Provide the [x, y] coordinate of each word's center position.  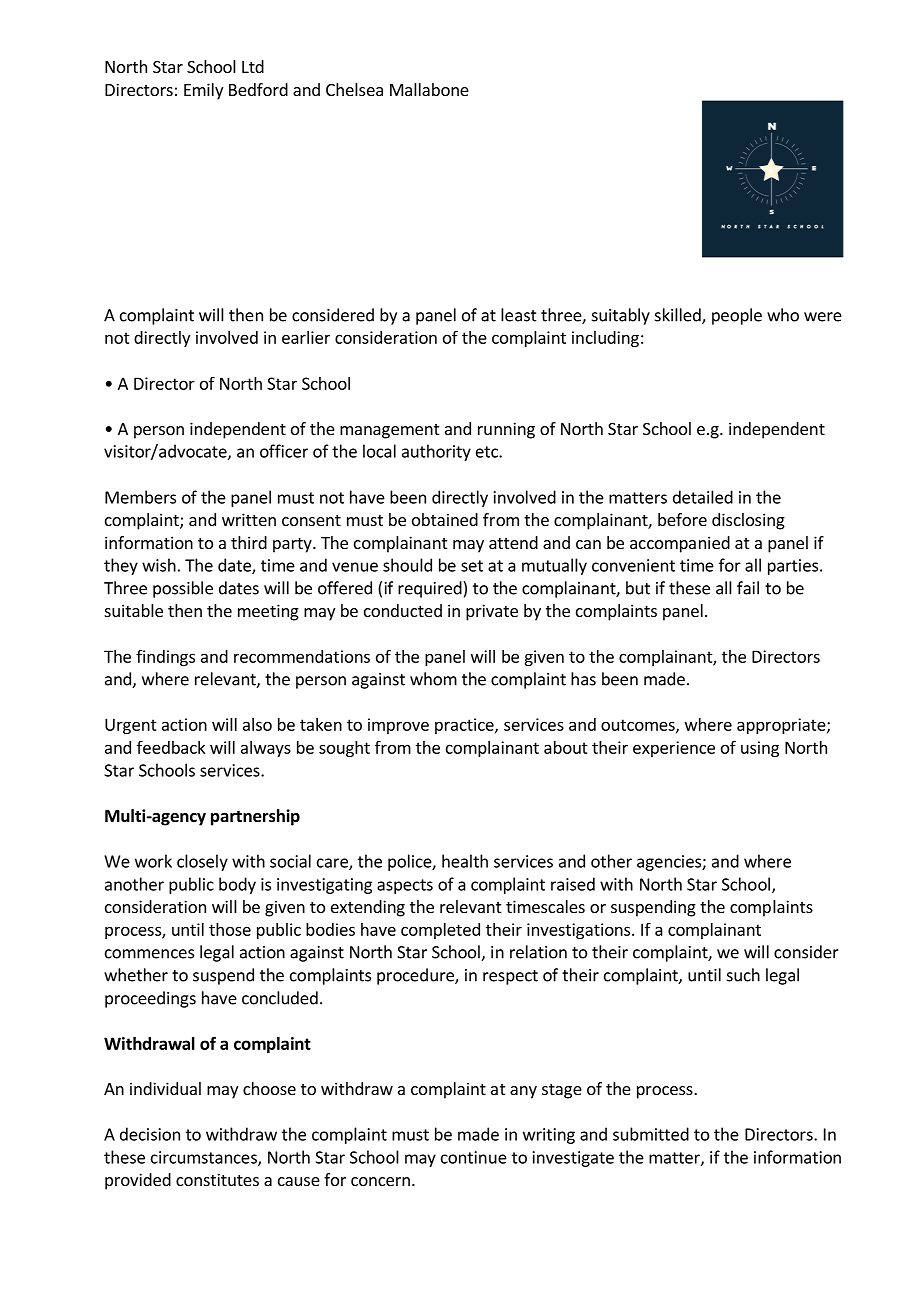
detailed [703, 497]
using [760, 749]
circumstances [205, 1158]
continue [474, 1157]
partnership [255, 817]
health [465, 861]
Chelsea [354, 89]
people [737, 316]
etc [488, 452]
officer [284, 451]
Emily [203, 91]
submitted [651, 1134]
